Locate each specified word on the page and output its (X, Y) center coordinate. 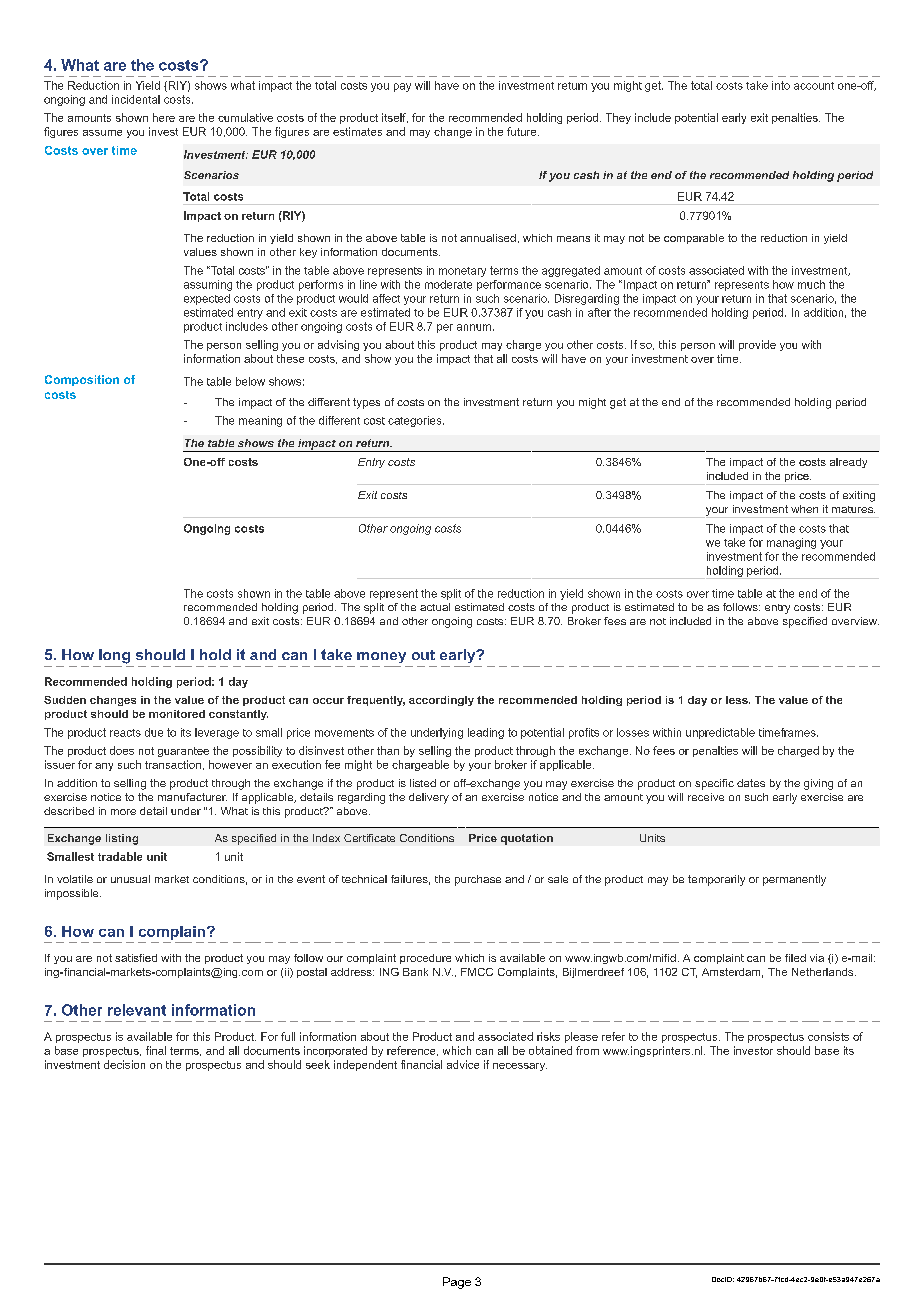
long (114, 656)
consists (828, 1036)
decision (124, 1064)
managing (791, 543)
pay (402, 87)
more (123, 812)
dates (751, 783)
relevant (137, 1010)
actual (435, 607)
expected (207, 299)
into (781, 85)
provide (757, 345)
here (164, 117)
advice (463, 1064)
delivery (429, 798)
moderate (448, 284)
